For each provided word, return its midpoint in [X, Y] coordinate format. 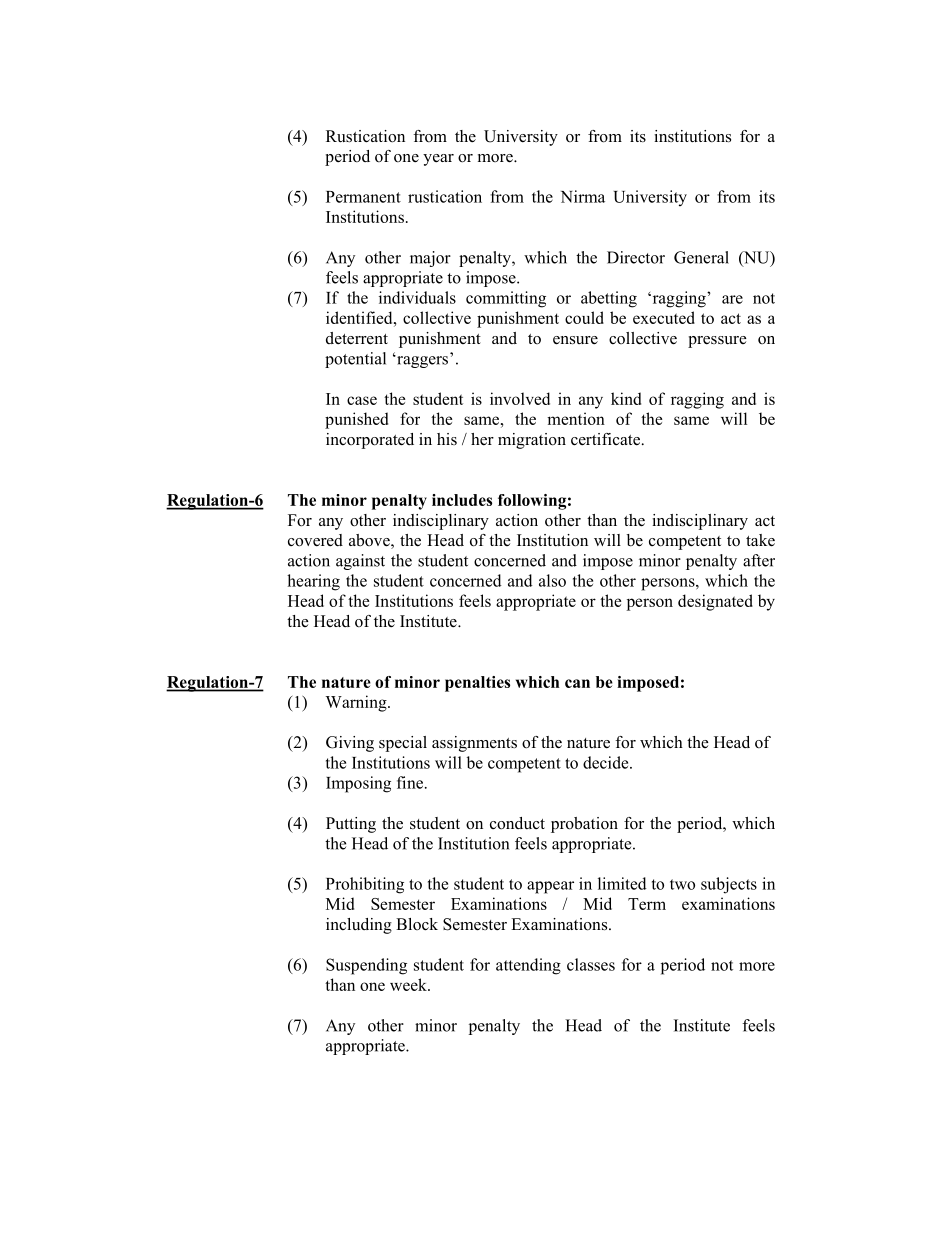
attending [528, 966]
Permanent [363, 197]
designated [715, 602]
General [701, 257]
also [552, 580]
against [360, 562]
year [438, 160]
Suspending [366, 966]
